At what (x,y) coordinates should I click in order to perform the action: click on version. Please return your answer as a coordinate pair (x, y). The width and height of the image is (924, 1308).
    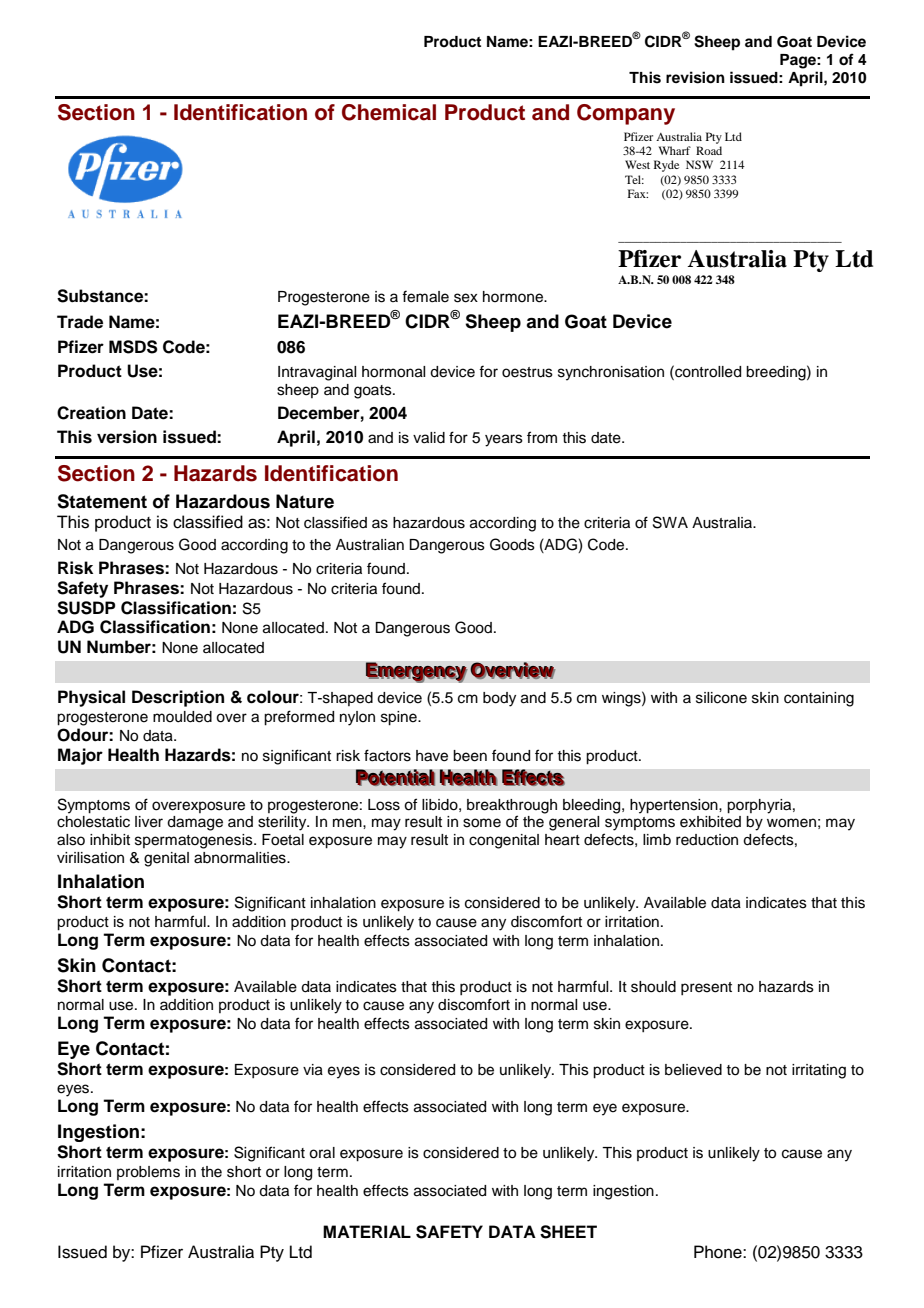
    Looking at the image, I should click on (127, 437).
